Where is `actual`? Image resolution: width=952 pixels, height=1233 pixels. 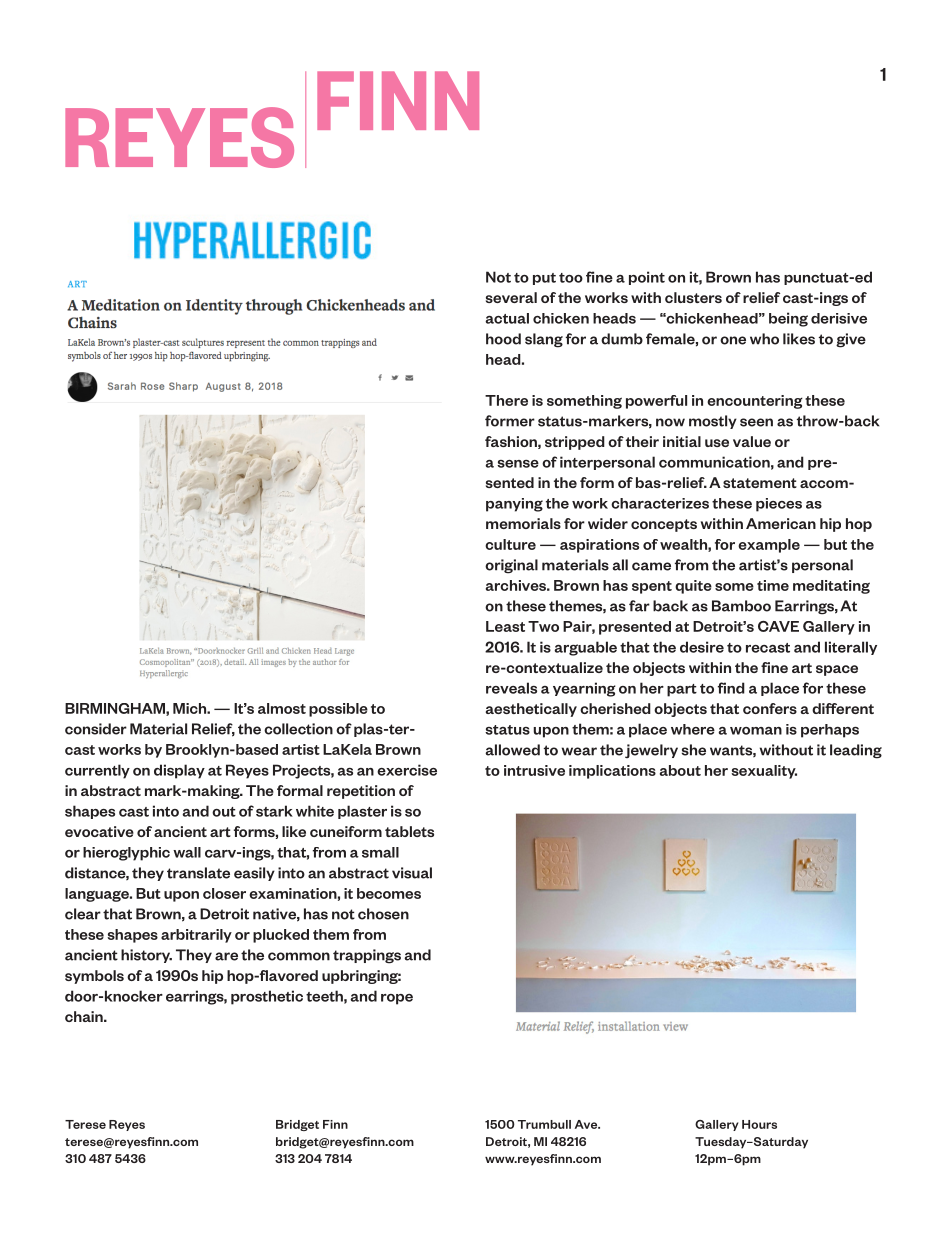 actual is located at coordinates (507, 318).
